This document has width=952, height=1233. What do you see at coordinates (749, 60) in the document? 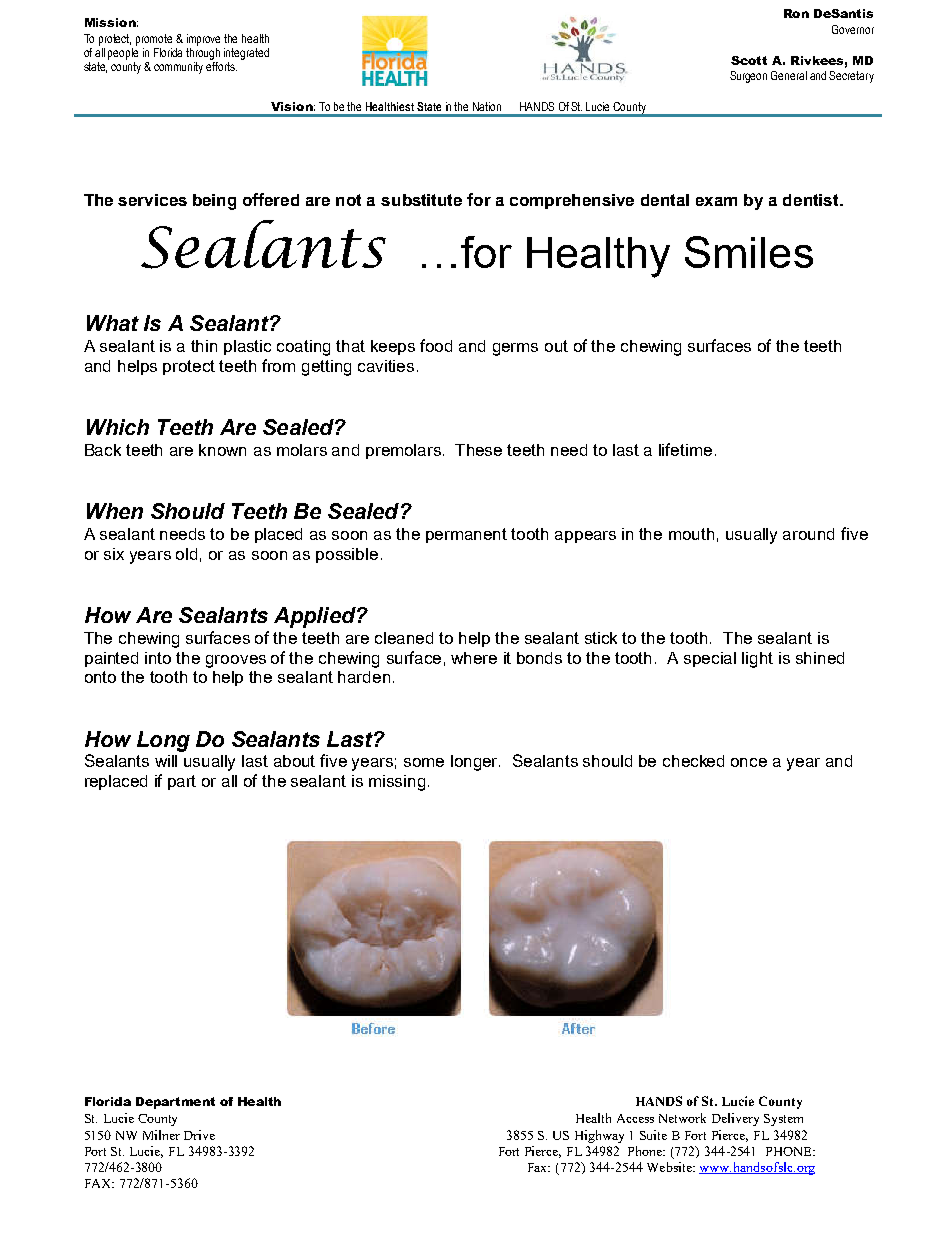
I see `Scott` at bounding box center [749, 60].
